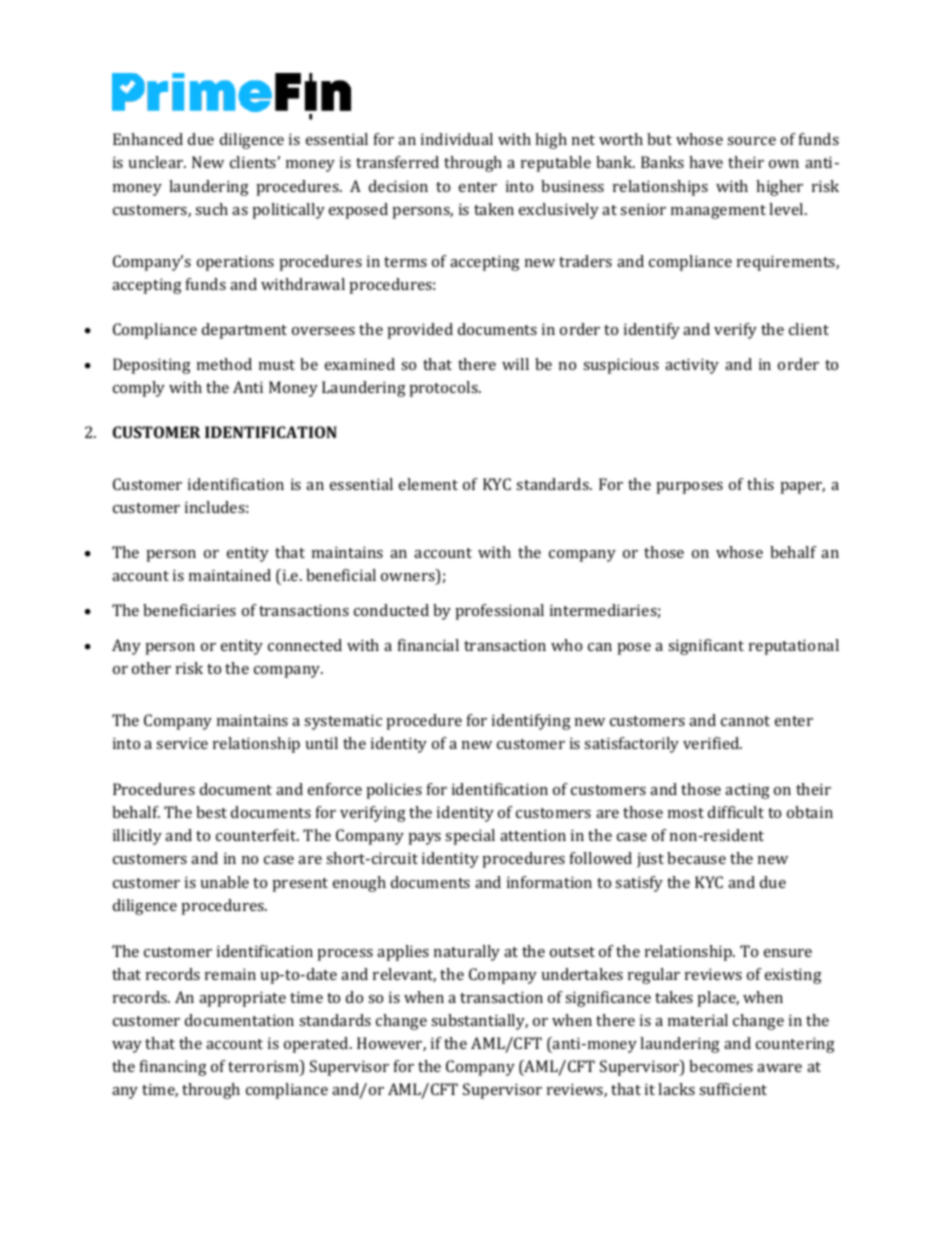 Image resolution: width=952 pixels, height=1233 pixels. I want to click on professional, so click(499, 612).
